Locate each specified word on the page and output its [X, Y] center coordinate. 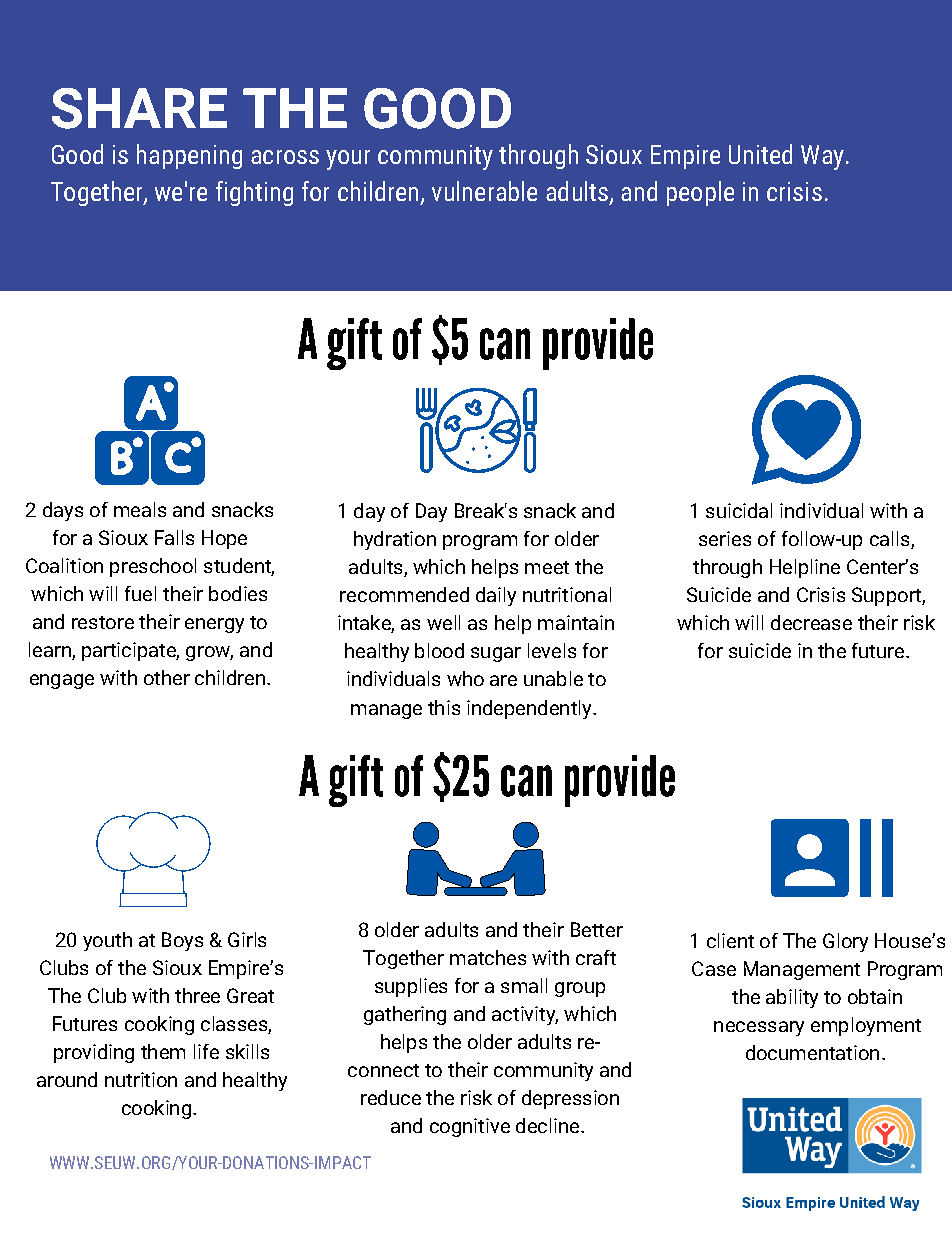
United [760, 154]
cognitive [470, 1127]
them [163, 1051]
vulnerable [484, 191]
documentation [812, 1052]
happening [189, 156]
